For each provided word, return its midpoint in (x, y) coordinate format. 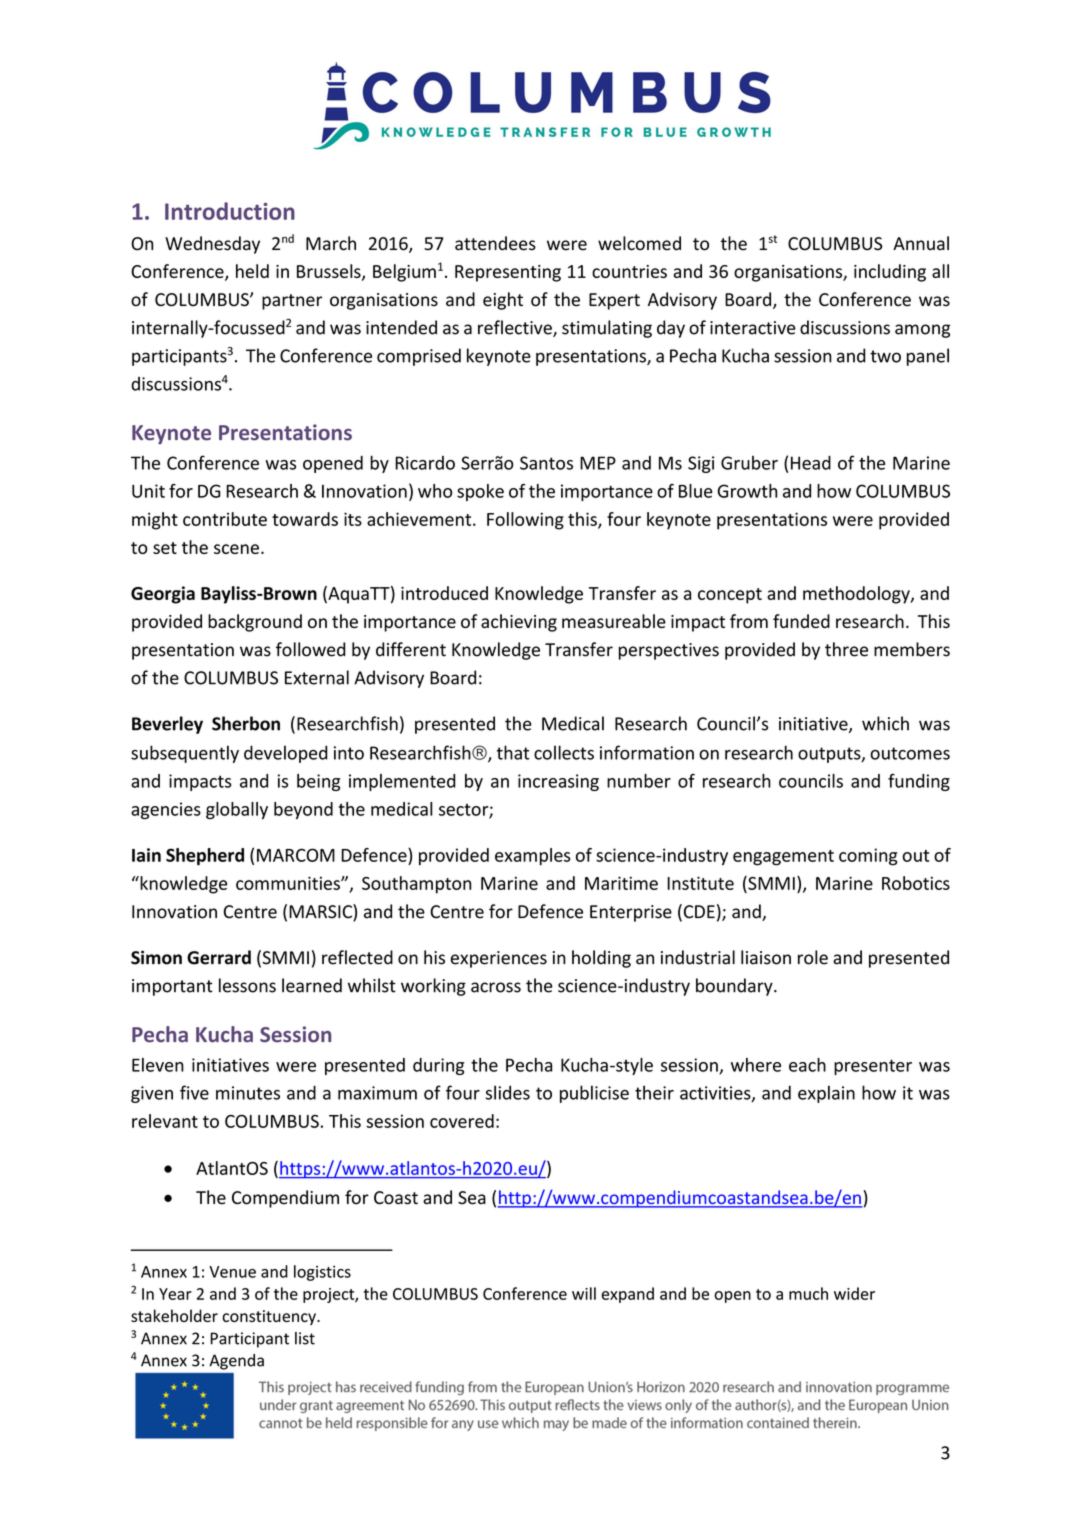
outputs (830, 755)
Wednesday (212, 245)
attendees (495, 243)
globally (237, 810)
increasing (558, 782)
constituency (270, 1317)
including (890, 273)
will (584, 1293)
